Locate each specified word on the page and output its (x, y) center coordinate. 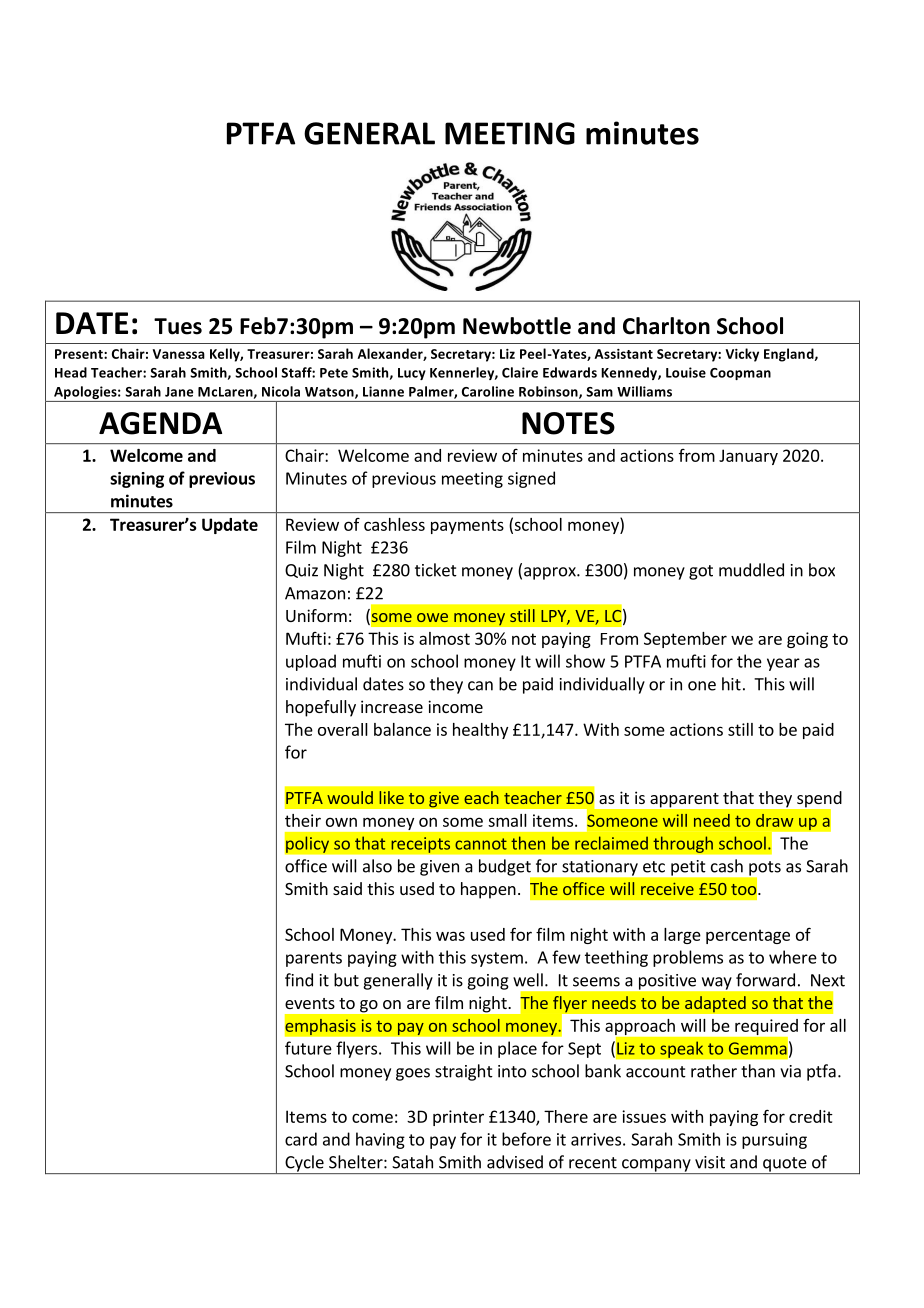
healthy (480, 731)
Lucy (412, 374)
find (299, 980)
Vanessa (178, 354)
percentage (748, 936)
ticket (436, 570)
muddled (751, 570)
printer (458, 1118)
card (301, 1139)
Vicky (742, 355)
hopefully (321, 708)
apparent (685, 800)
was (450, 936)
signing (137, 480)
